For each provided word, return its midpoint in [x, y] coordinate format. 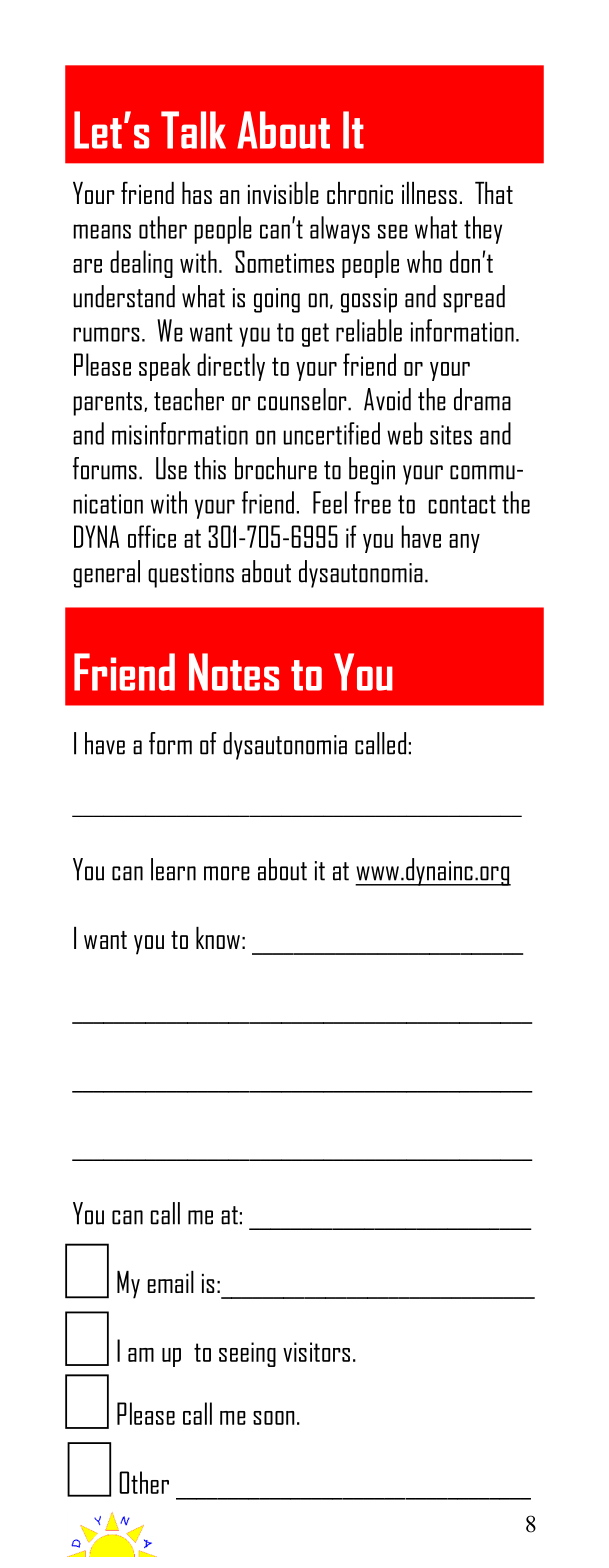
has [197, 193]
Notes [234, 672]
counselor [303, 399]
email [170, 1282]
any [464, 543]
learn [173, 869]
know [218, 938]
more [227, 873]
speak [165, 367]
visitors [316, 1352]
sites [451, 435]
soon [274, 1418]
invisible [283, 193]
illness [429, 193]
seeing [247, 1354]
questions [191, 575]
